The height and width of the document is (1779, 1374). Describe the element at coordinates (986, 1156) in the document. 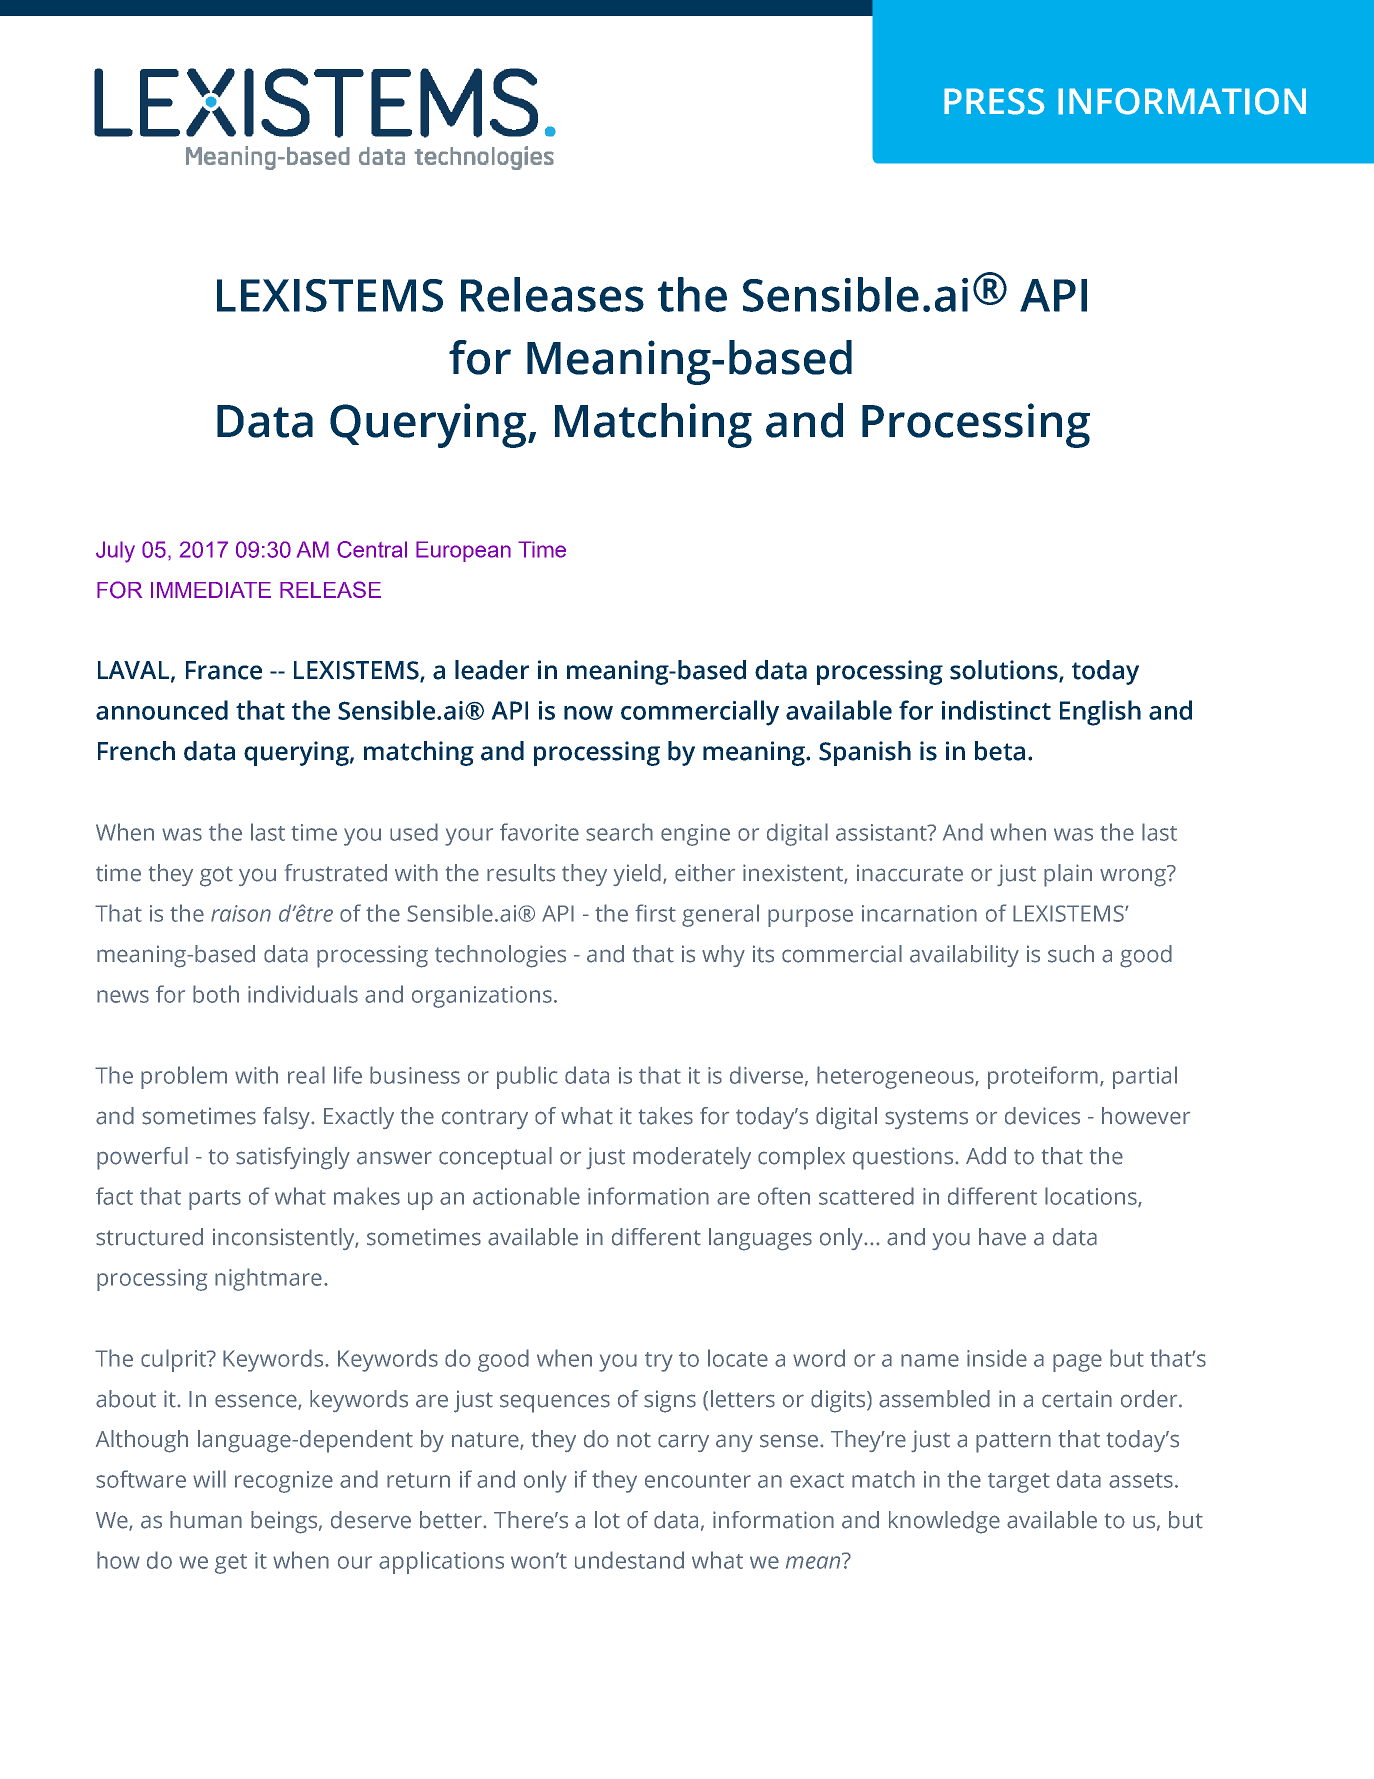

I see `Add` at that location.
